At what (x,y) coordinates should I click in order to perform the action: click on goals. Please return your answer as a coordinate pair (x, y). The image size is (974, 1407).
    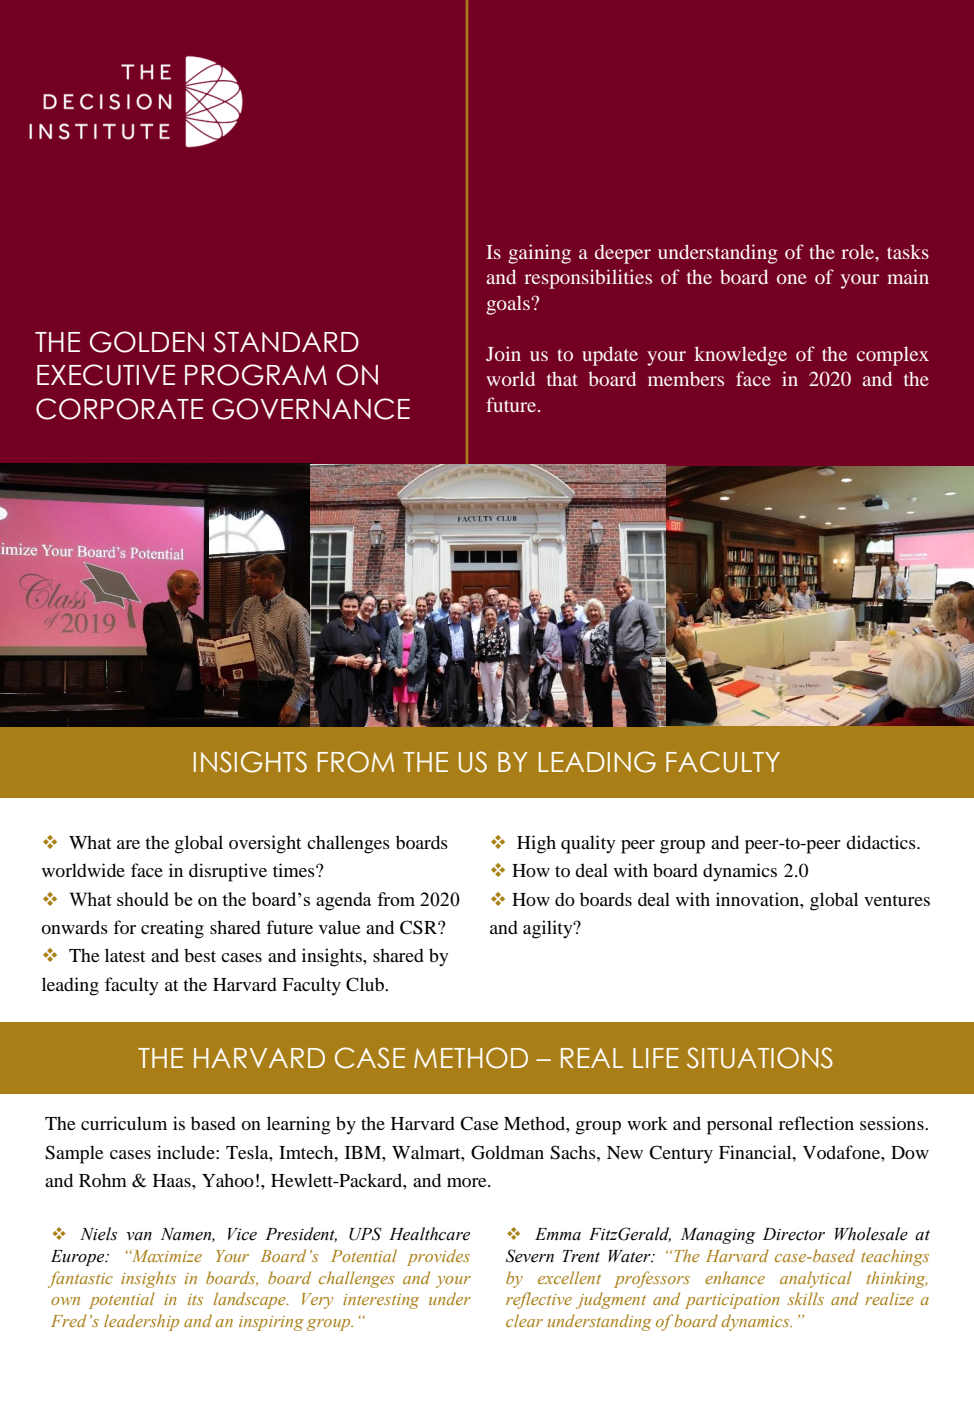
    Looking at the image, I should click on (509, 305).
